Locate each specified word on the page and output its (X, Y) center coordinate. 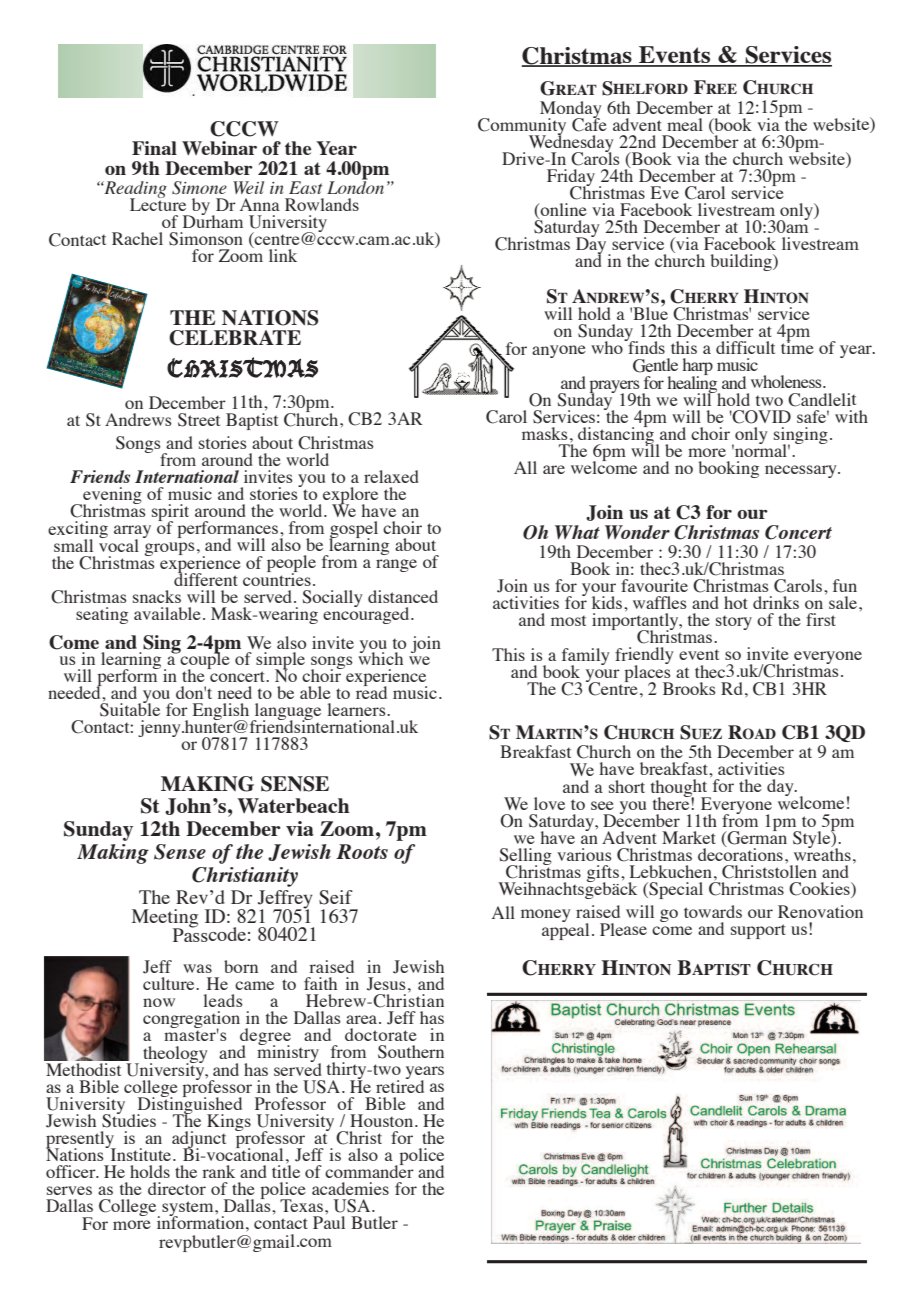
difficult (745, 347)
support (758, 931)
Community (522, 127)
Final (154, 148)
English (222, 713)
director (177, 1188)
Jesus (386, 984)
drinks (776, 602)
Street (199, 420)
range (396, 565)
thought (680, 789)
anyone (559, 351)
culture (170, 983)
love (549, 803)
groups (169, 549)
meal (685, 124)
